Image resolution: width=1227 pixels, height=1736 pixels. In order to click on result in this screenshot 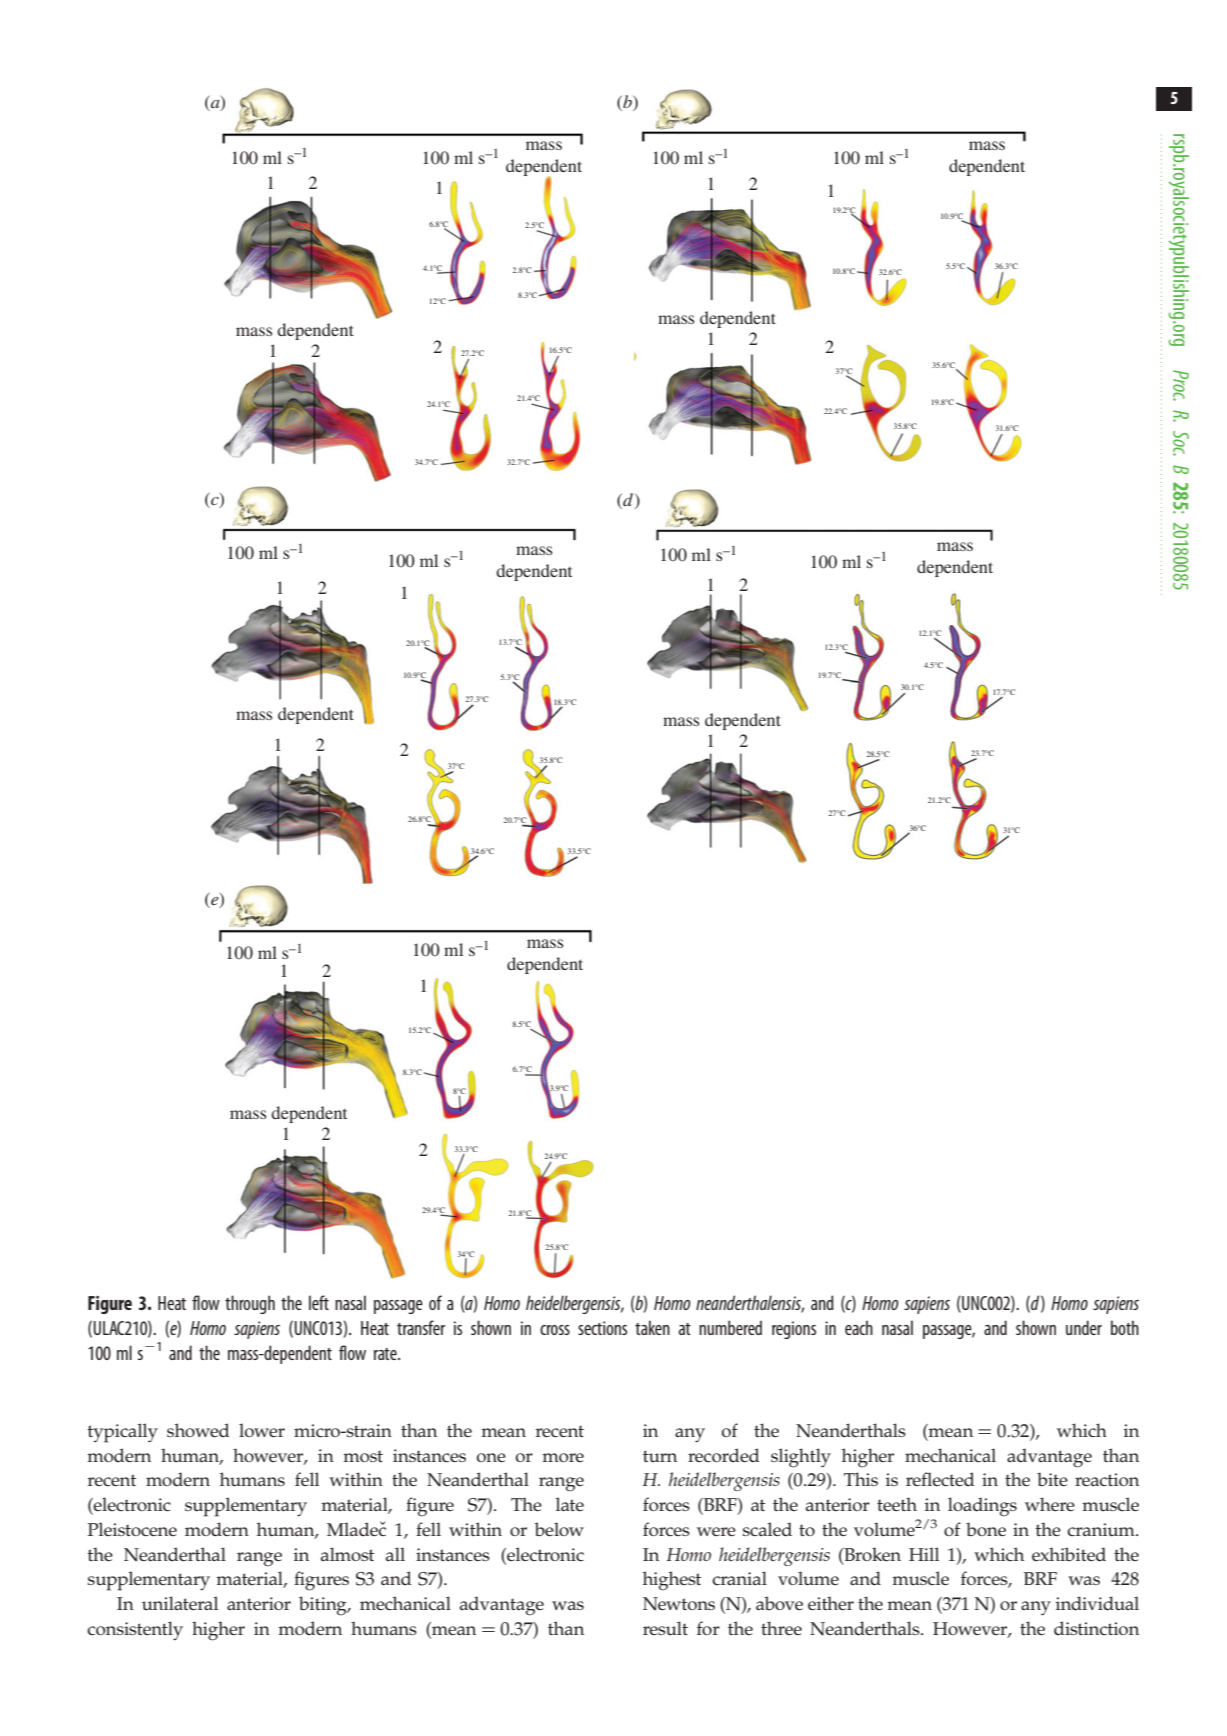, I will do `click(665, 1628)`.
